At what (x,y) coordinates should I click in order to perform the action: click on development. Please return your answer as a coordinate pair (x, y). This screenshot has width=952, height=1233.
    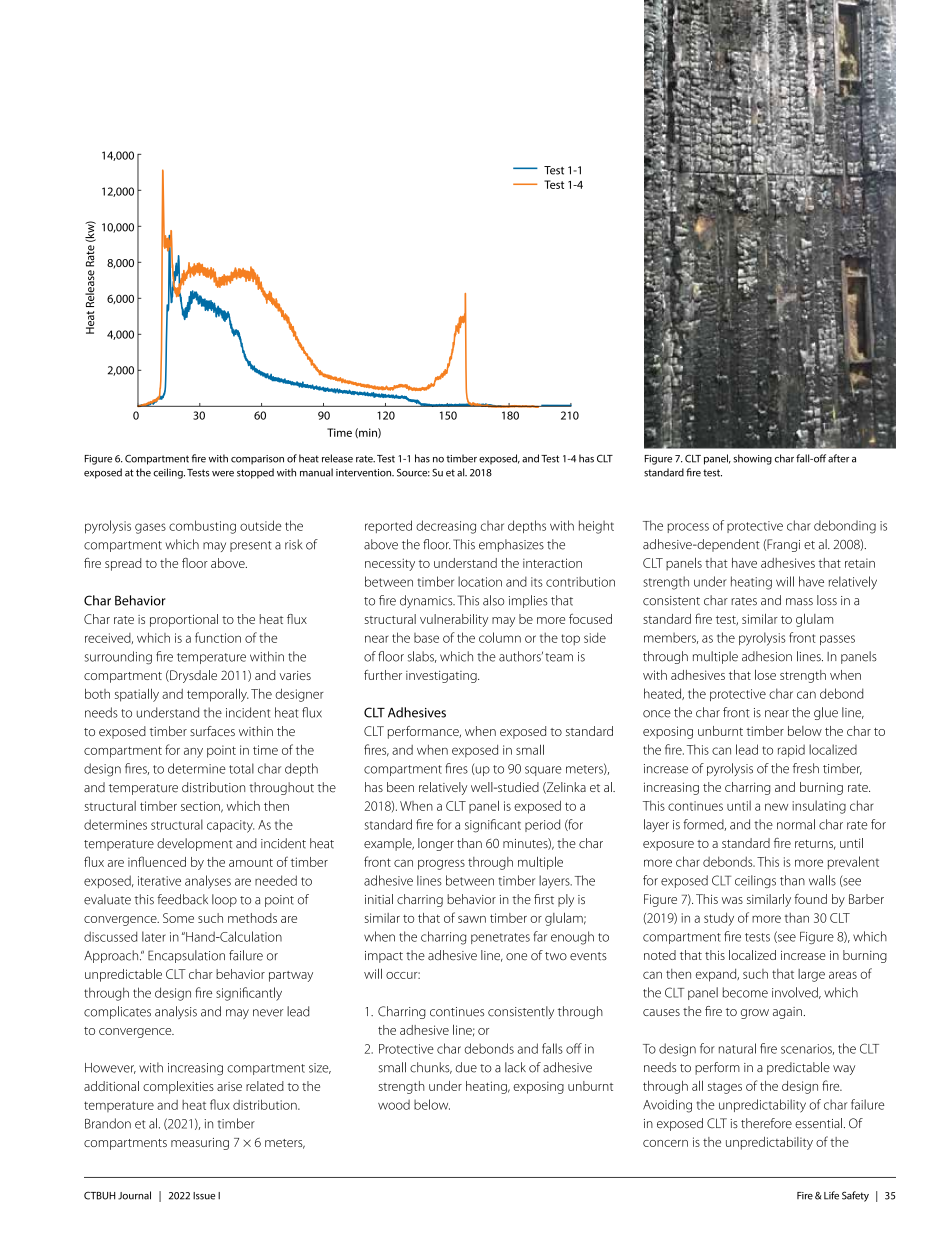
    Looking at the image, I should click on (195, 844).
